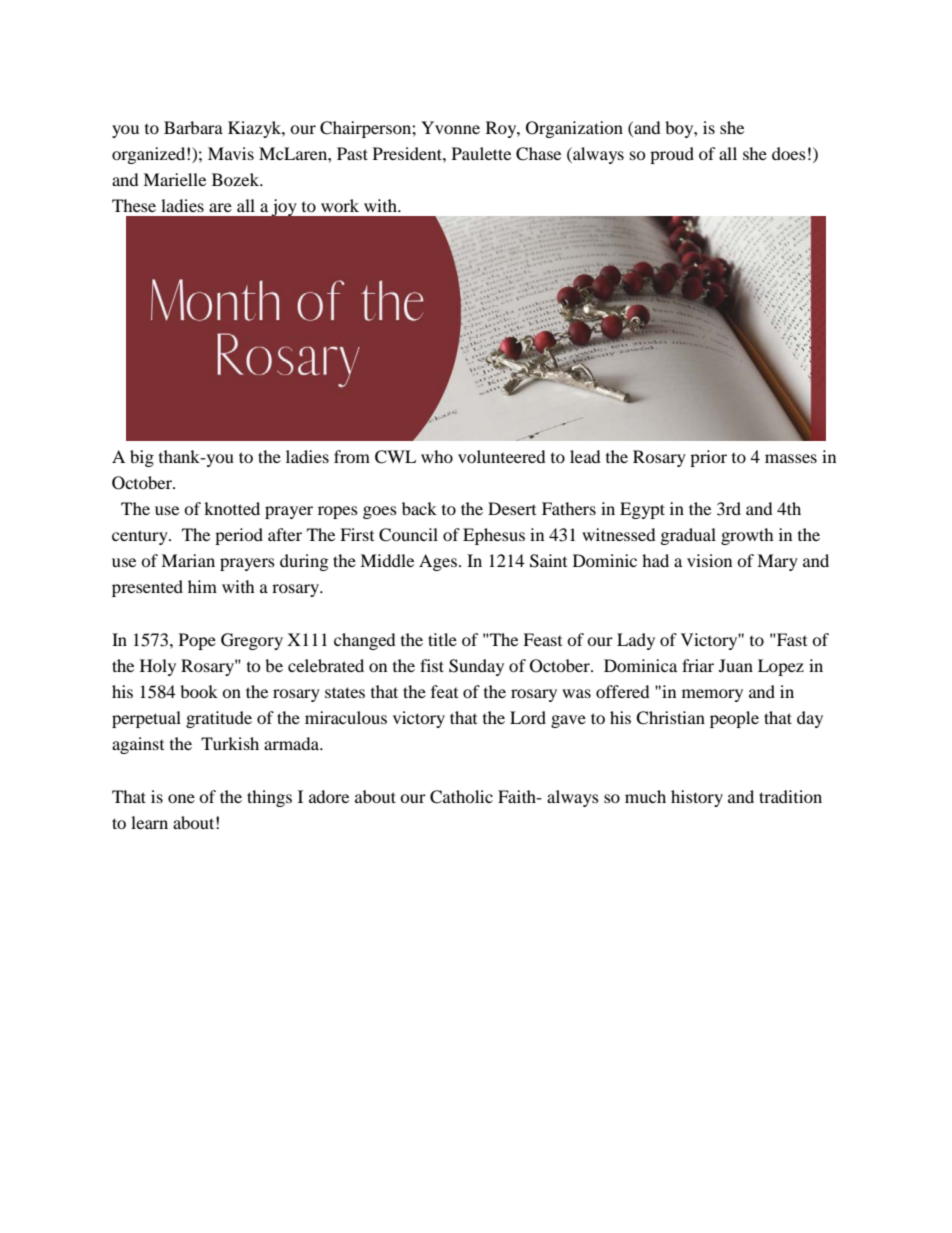  What do you see at coordinates (134, 205) in the image?
I see `These` at bounding box center [134, 205].
